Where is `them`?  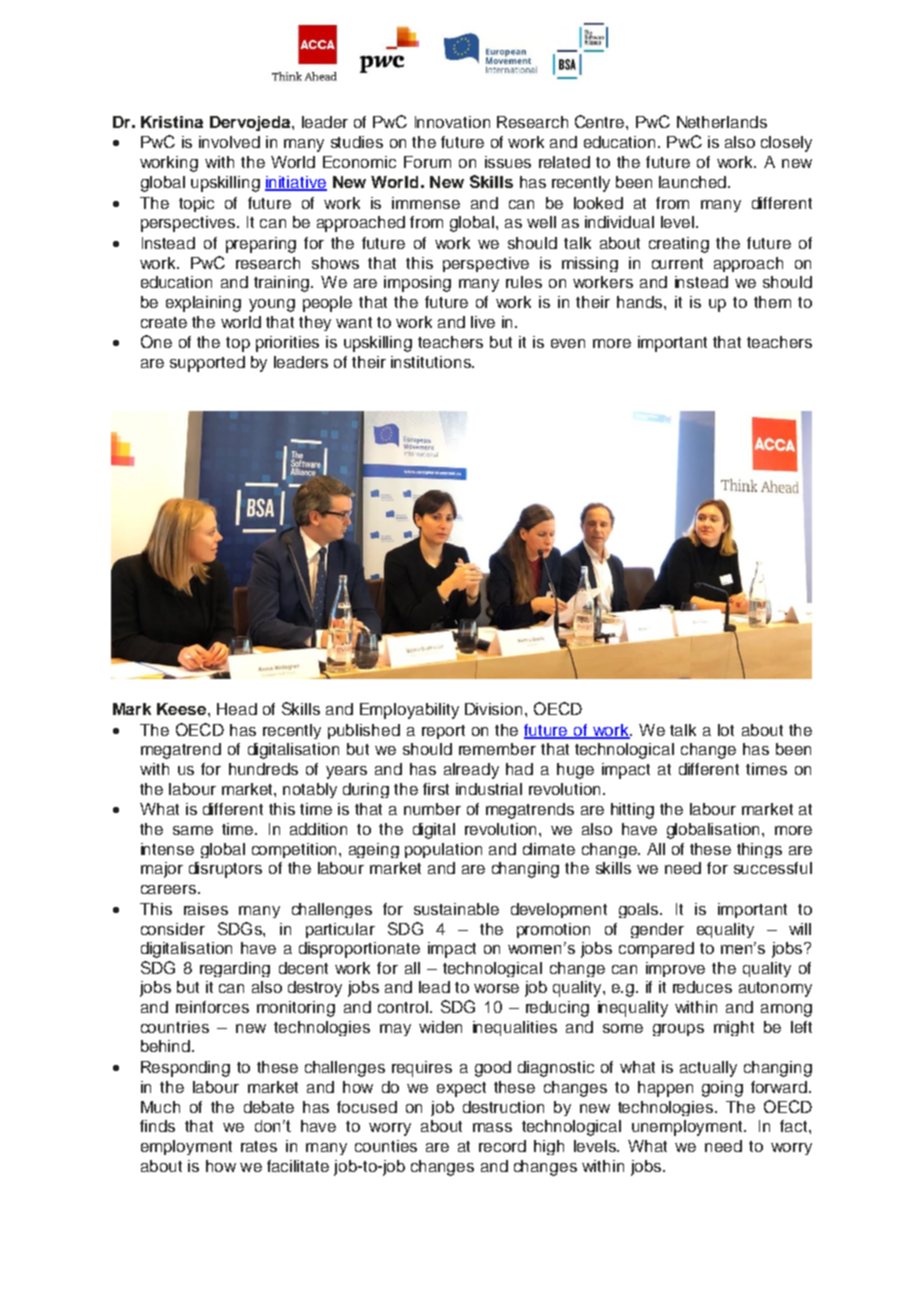 them is located at coordinates (772, 302).
